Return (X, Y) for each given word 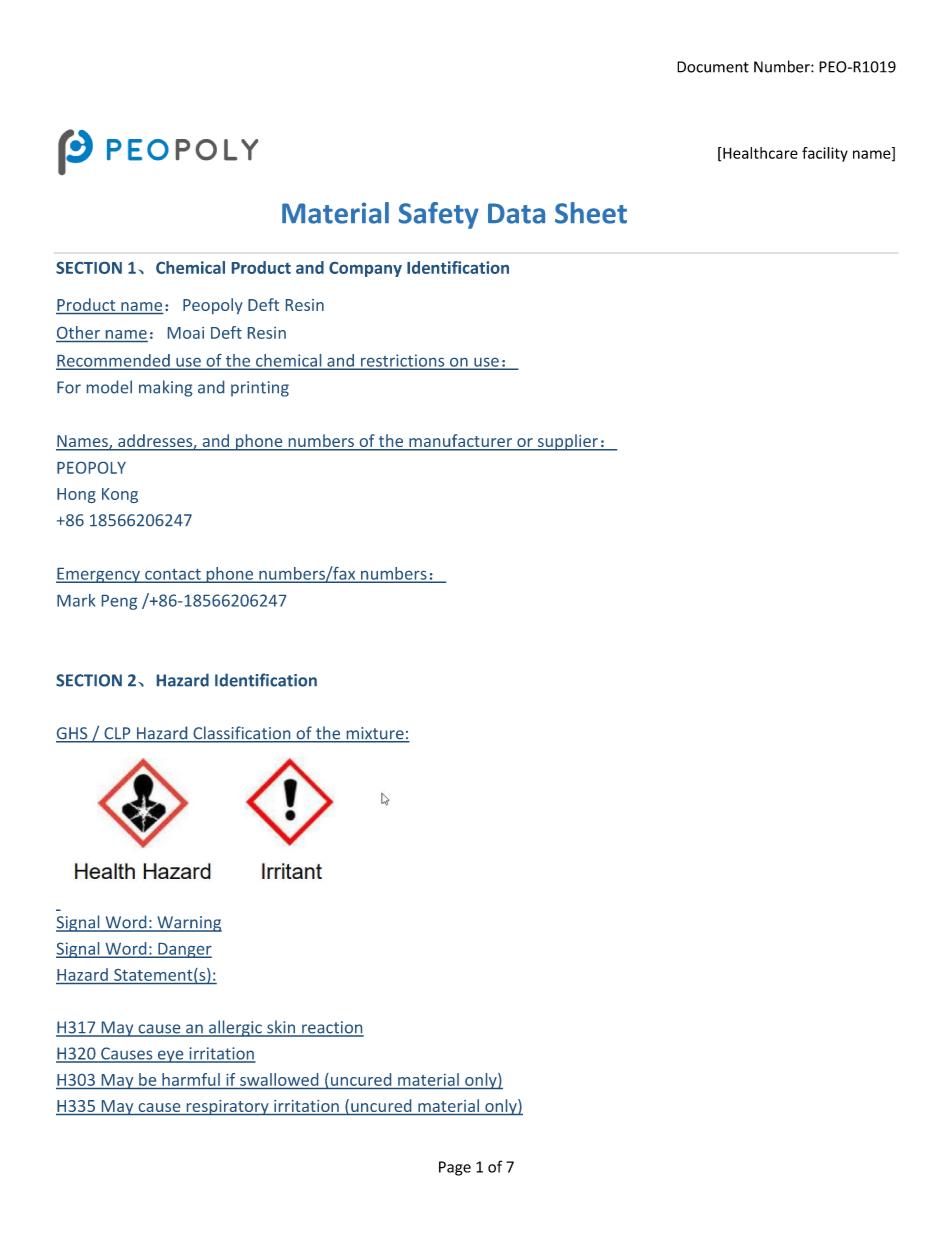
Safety (439, 215)
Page (455, 1168)
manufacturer (460, 442)
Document (713, 67)
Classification (242, 734)
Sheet (591, 213)
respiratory (227, 1107)
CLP (117, 734)
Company (365, 269)
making (165, 388)
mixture (375, 734)
